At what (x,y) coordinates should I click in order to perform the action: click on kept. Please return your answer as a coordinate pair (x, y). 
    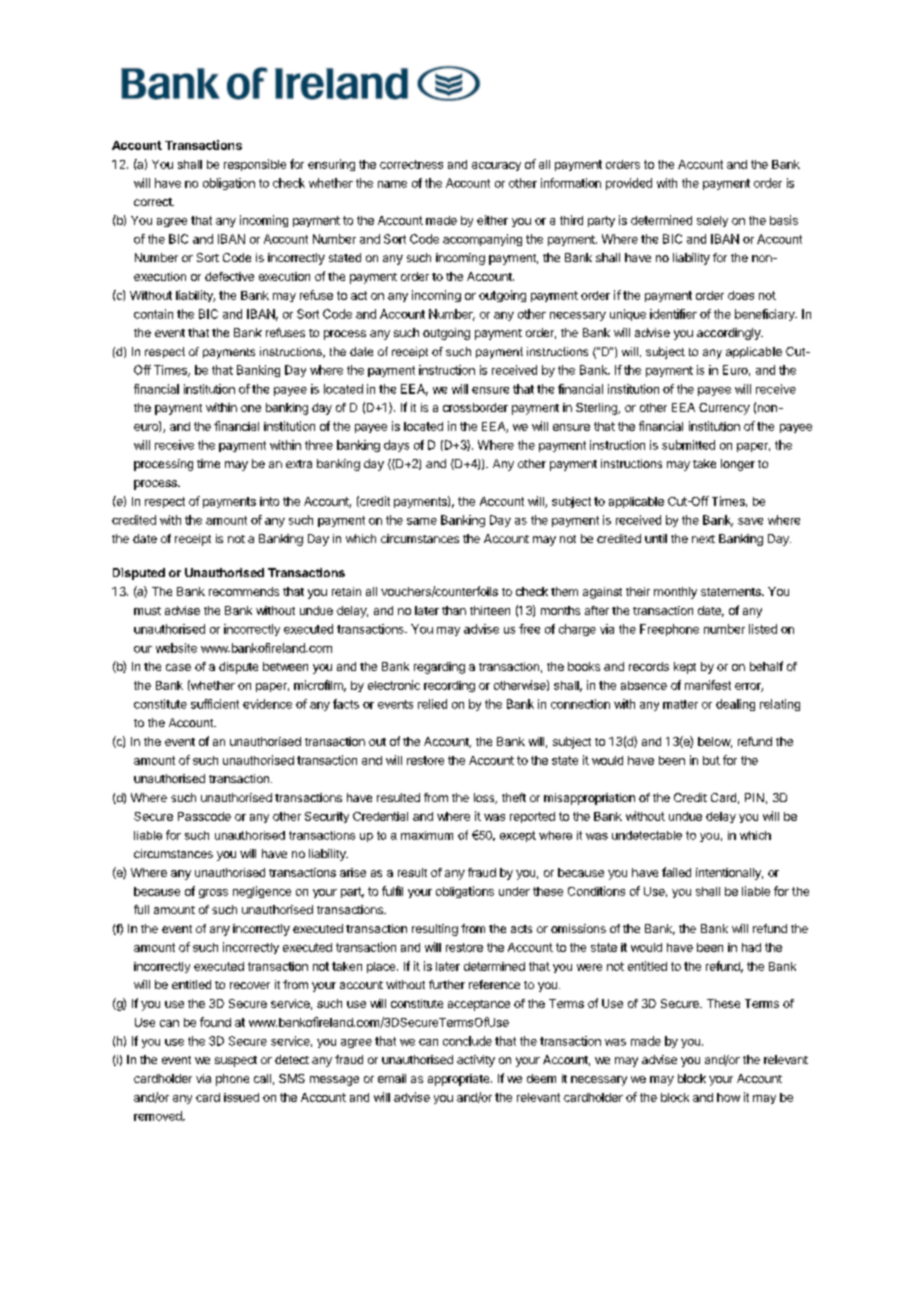
    Looking at the image, I should click on (685, 668).
